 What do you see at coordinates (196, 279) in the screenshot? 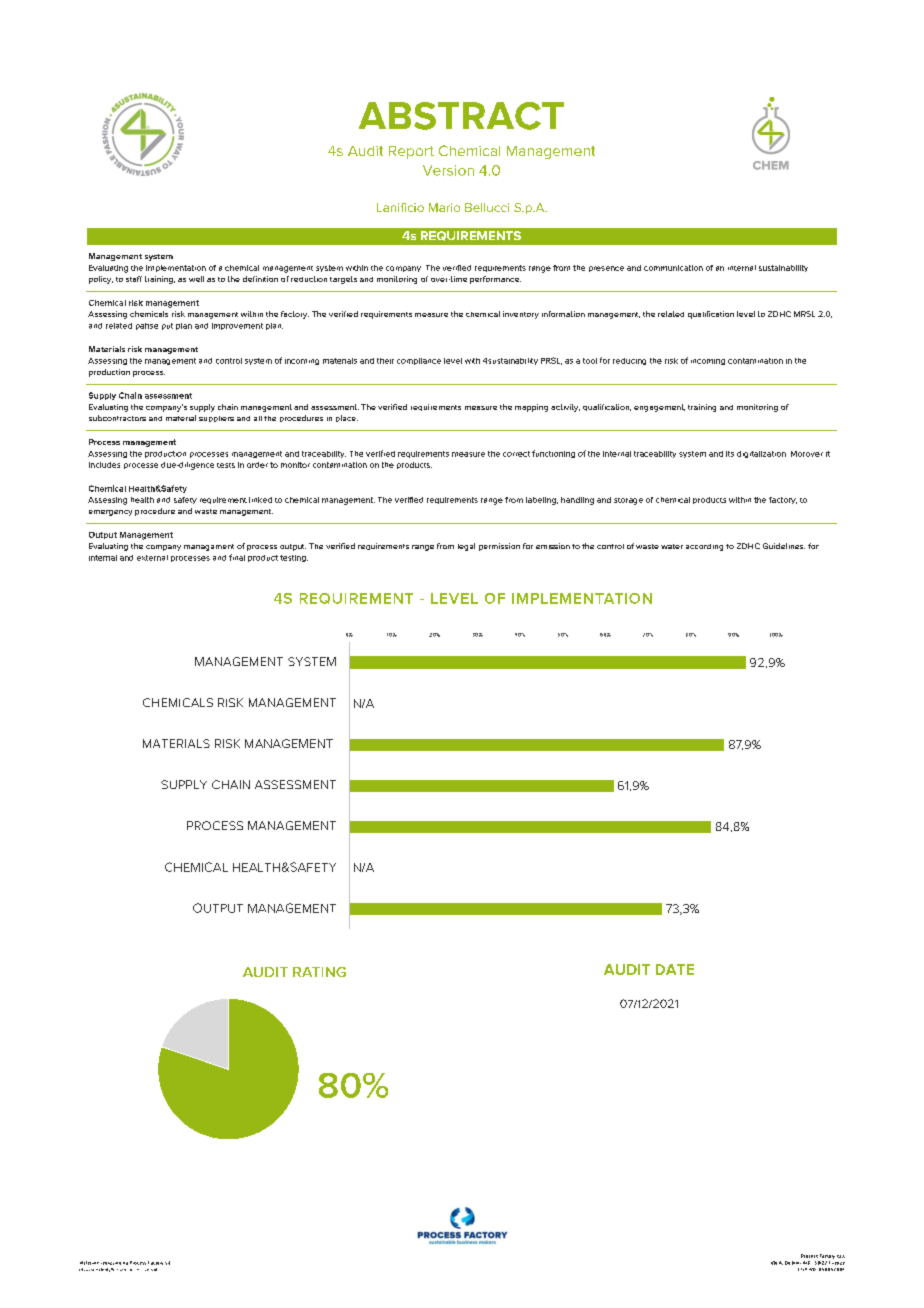
I see `well` at bounding box center [196, 279].
